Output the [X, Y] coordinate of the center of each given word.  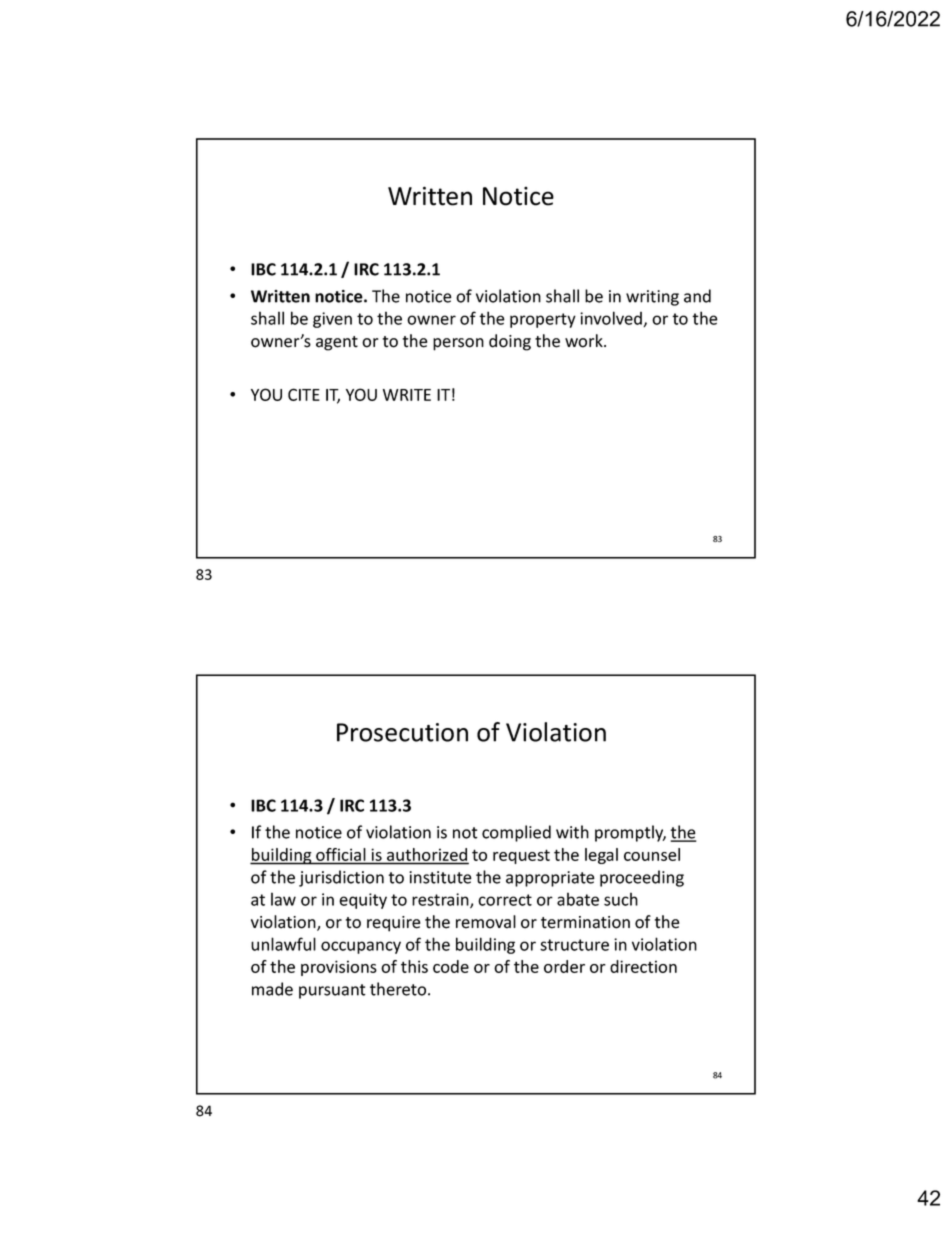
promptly [630, 833]
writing [652, 298]
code [451, 966]
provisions [339, 968]
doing [510, 342]
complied [516, 833]
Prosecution [402, 732]
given [332, 320]
